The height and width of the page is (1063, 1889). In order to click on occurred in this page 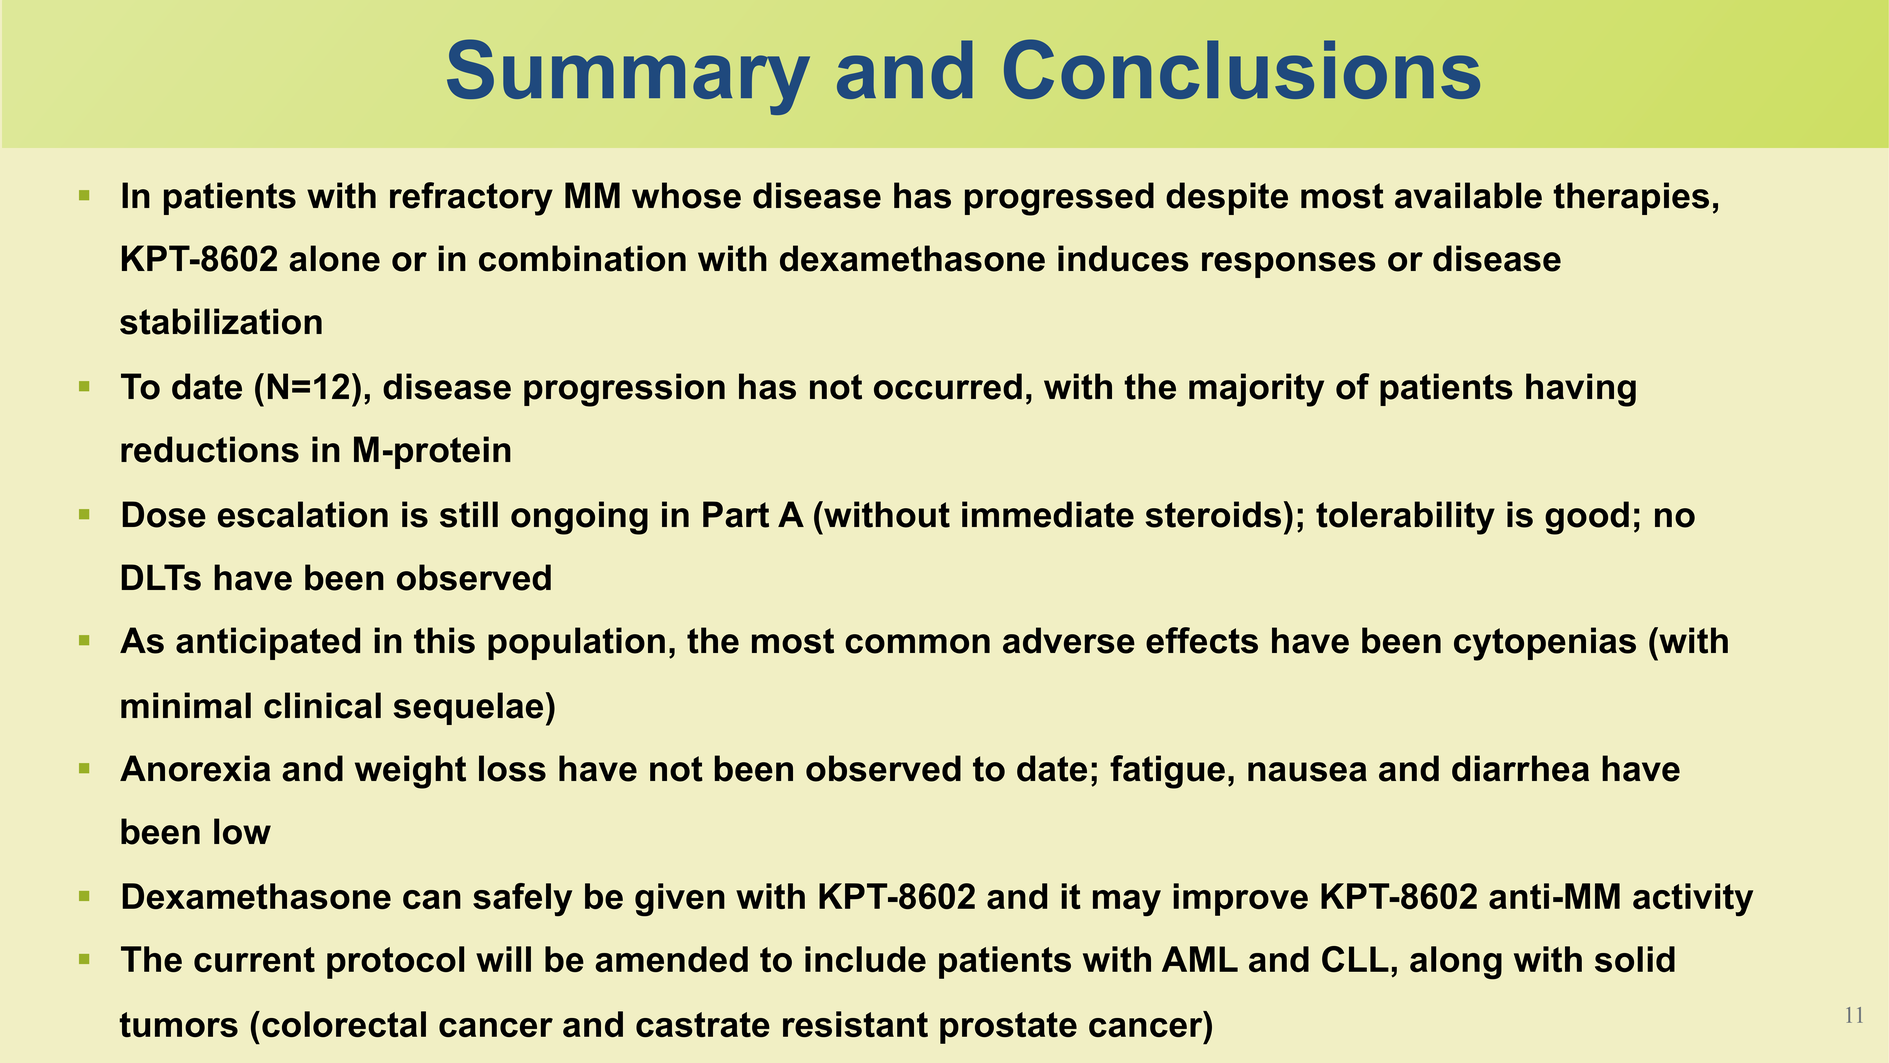, I will do `click(948, 386)`.
